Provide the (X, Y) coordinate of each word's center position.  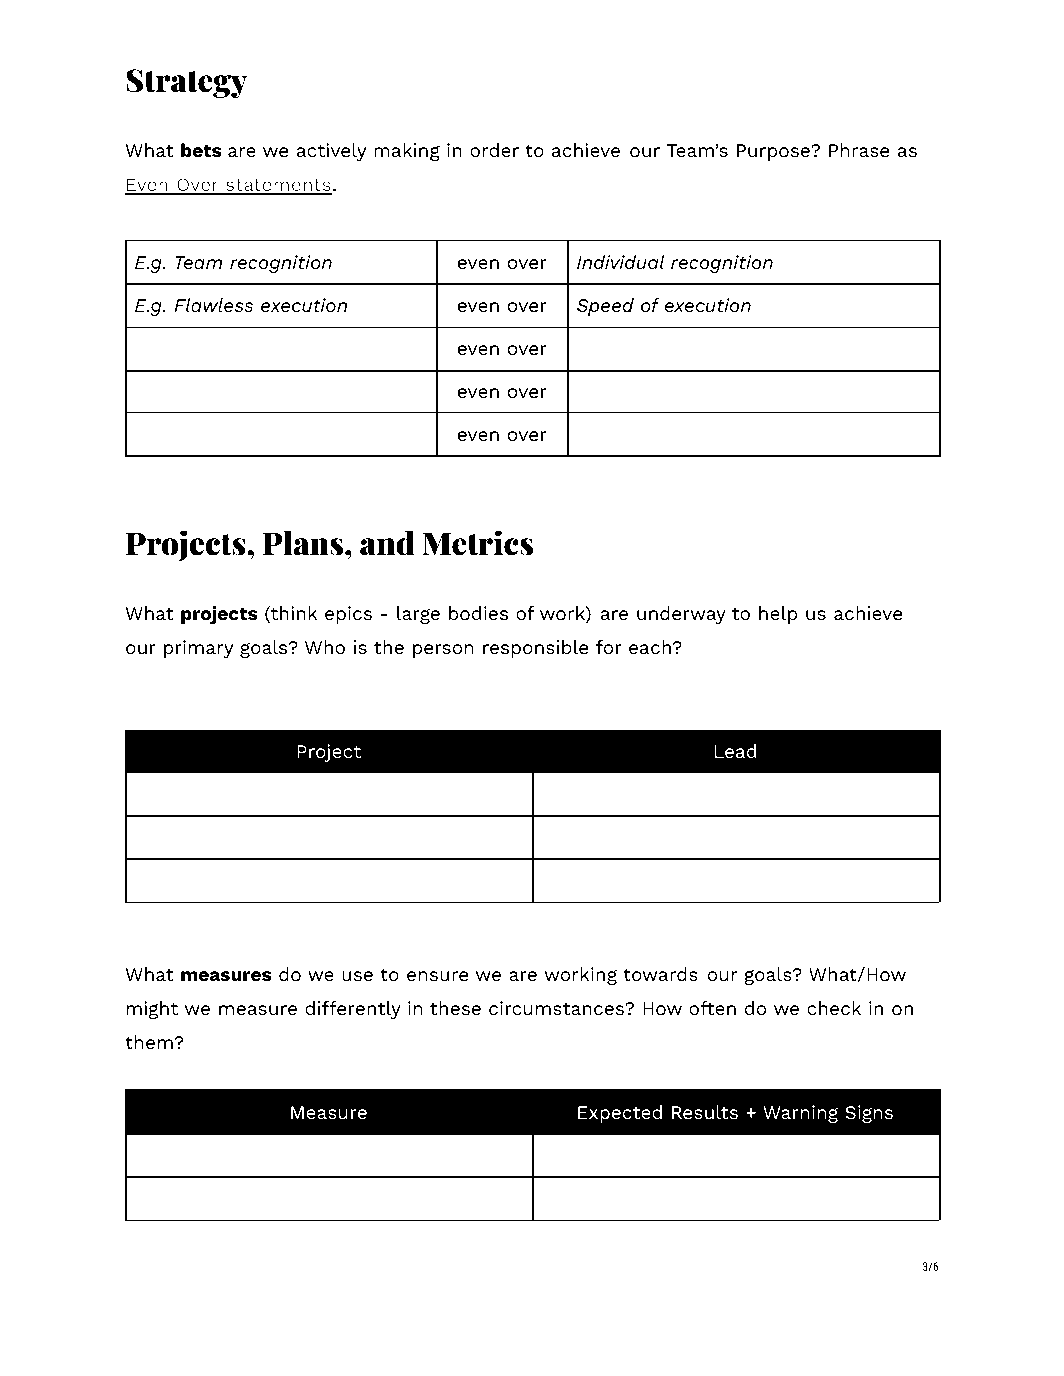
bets (201, 150)
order (494, 150)
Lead (735, 751)
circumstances (557, 1008)
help (778, 615)
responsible (535, 649)
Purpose (774, 152)
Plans (304, 543)
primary (198, 649)
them (150, 1042)
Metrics (477, 543)
